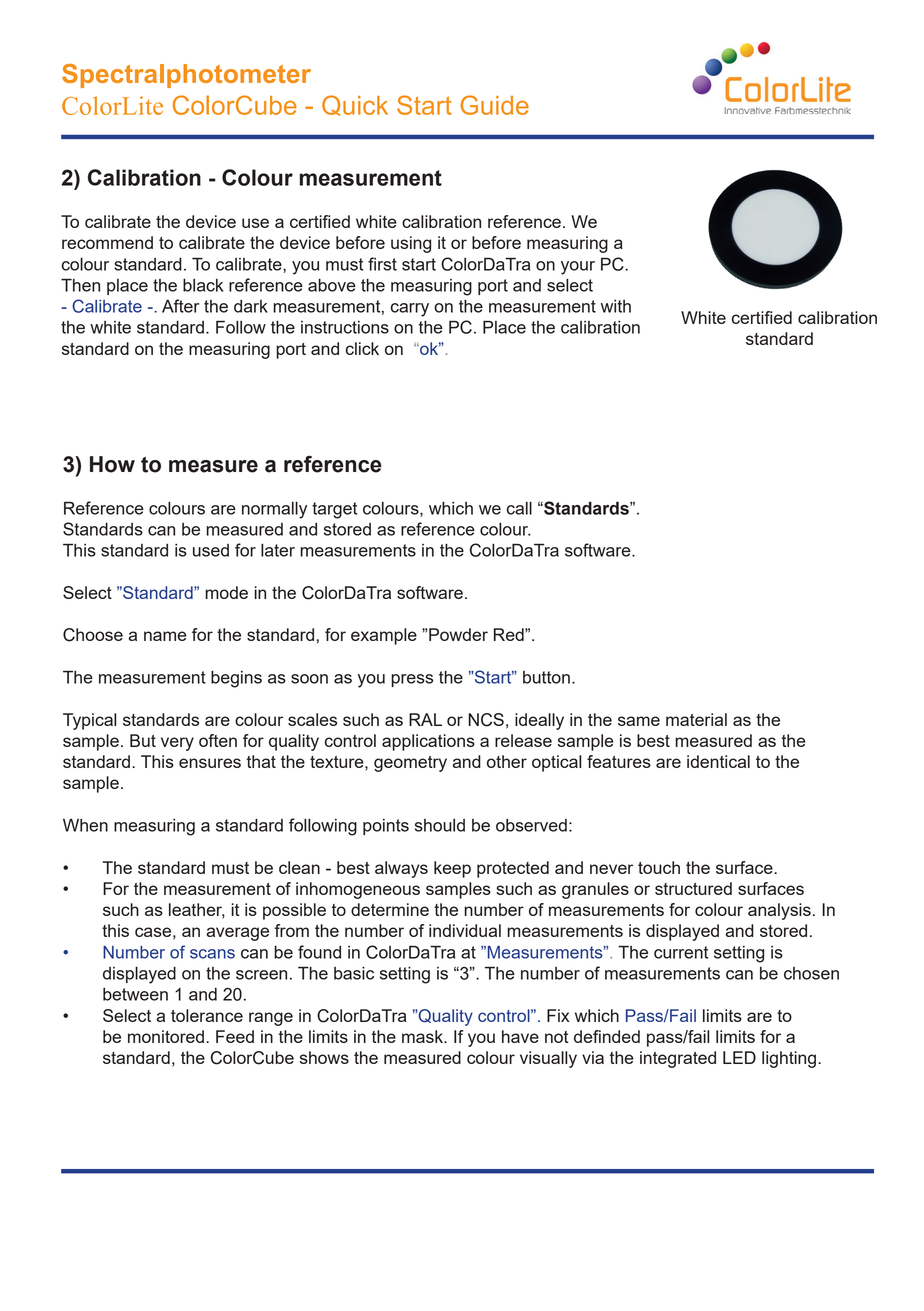 Image resolution: width=924 pixels, height=1311 pixels. Describe the element at coordinates (166, 1036) in the page. I see `monitored` at that location.
